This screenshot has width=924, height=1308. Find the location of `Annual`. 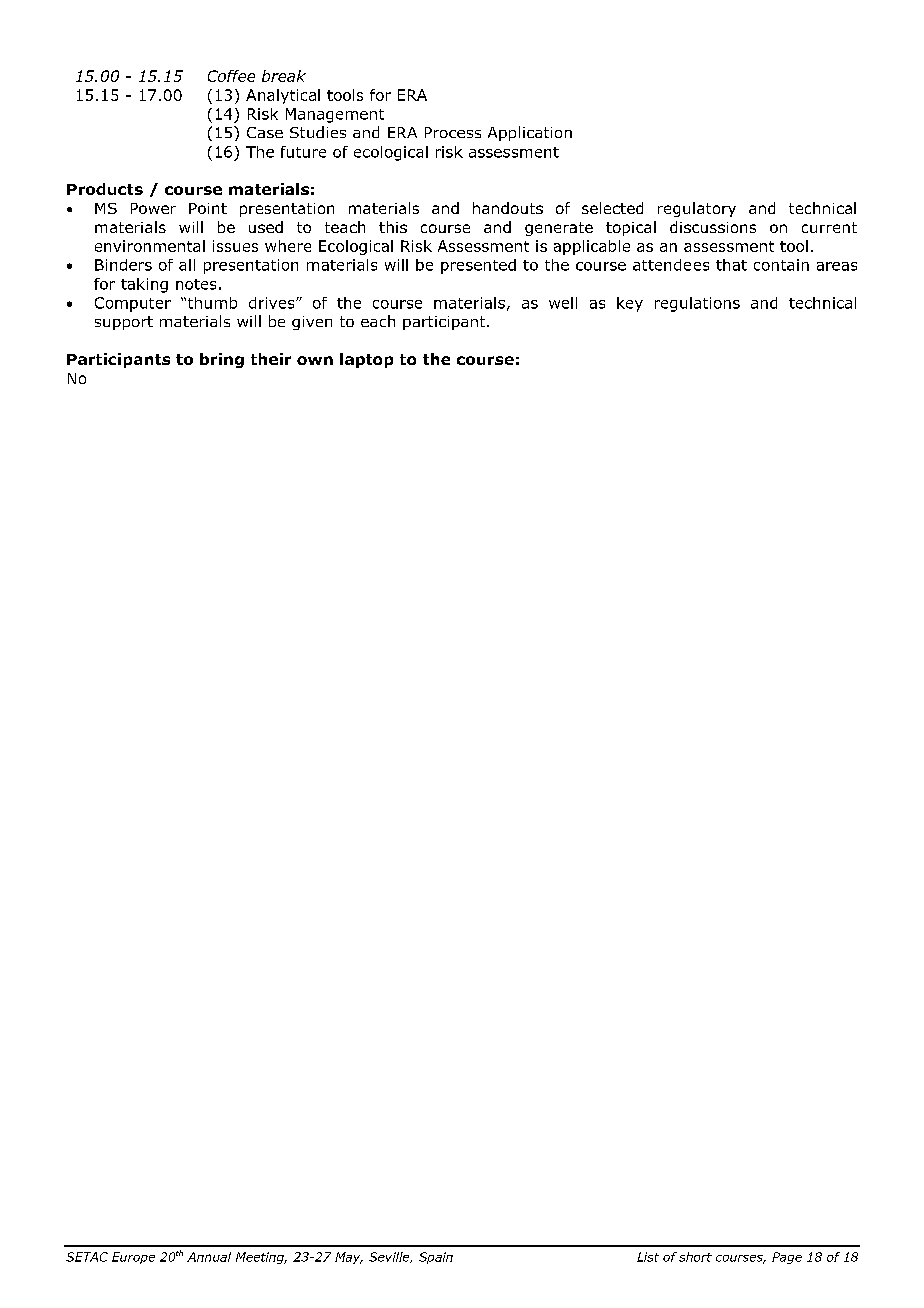

Annual is located at coordinates (209, 1257).
